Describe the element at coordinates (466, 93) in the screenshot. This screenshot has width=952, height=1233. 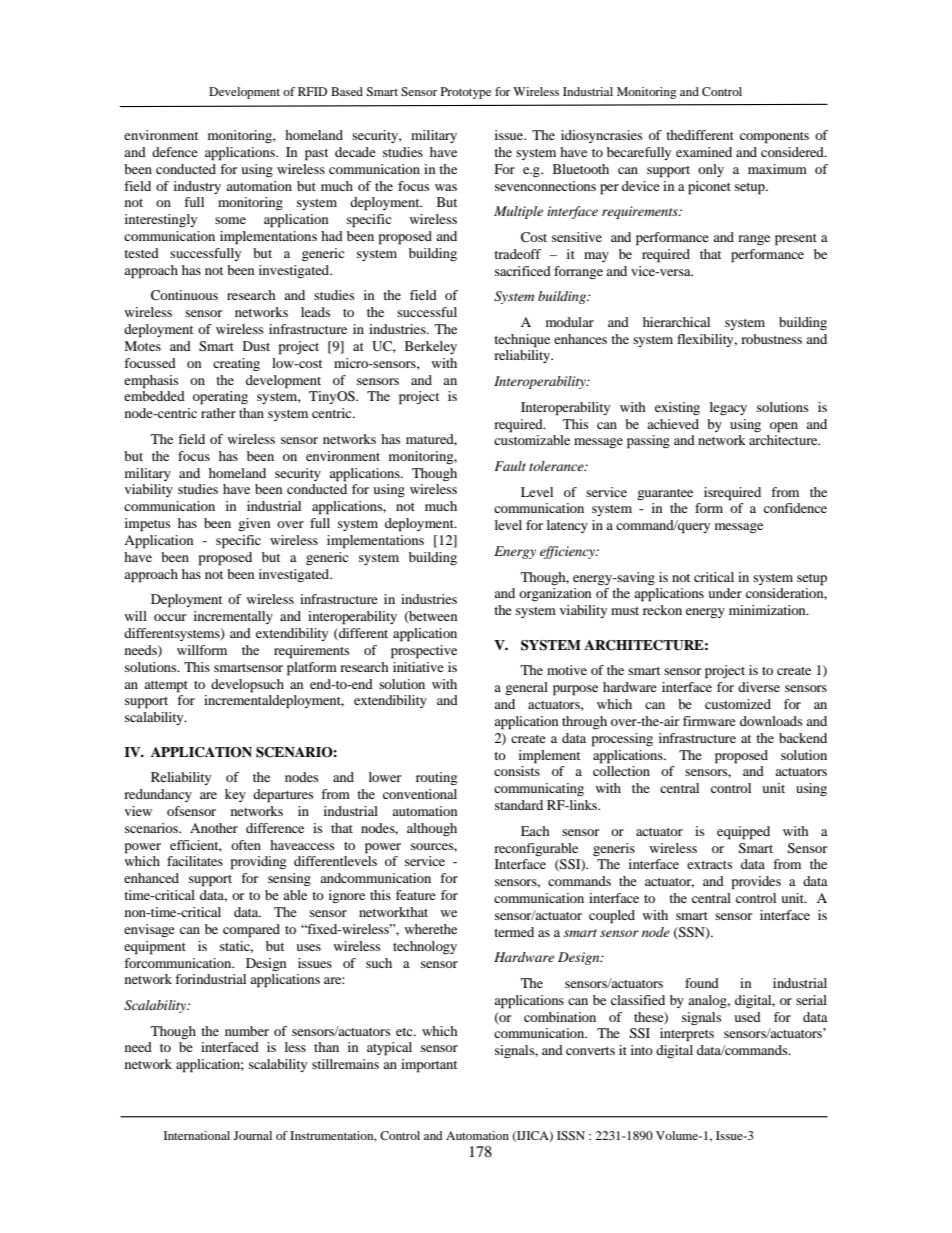
I see `Prototype` at that location.
